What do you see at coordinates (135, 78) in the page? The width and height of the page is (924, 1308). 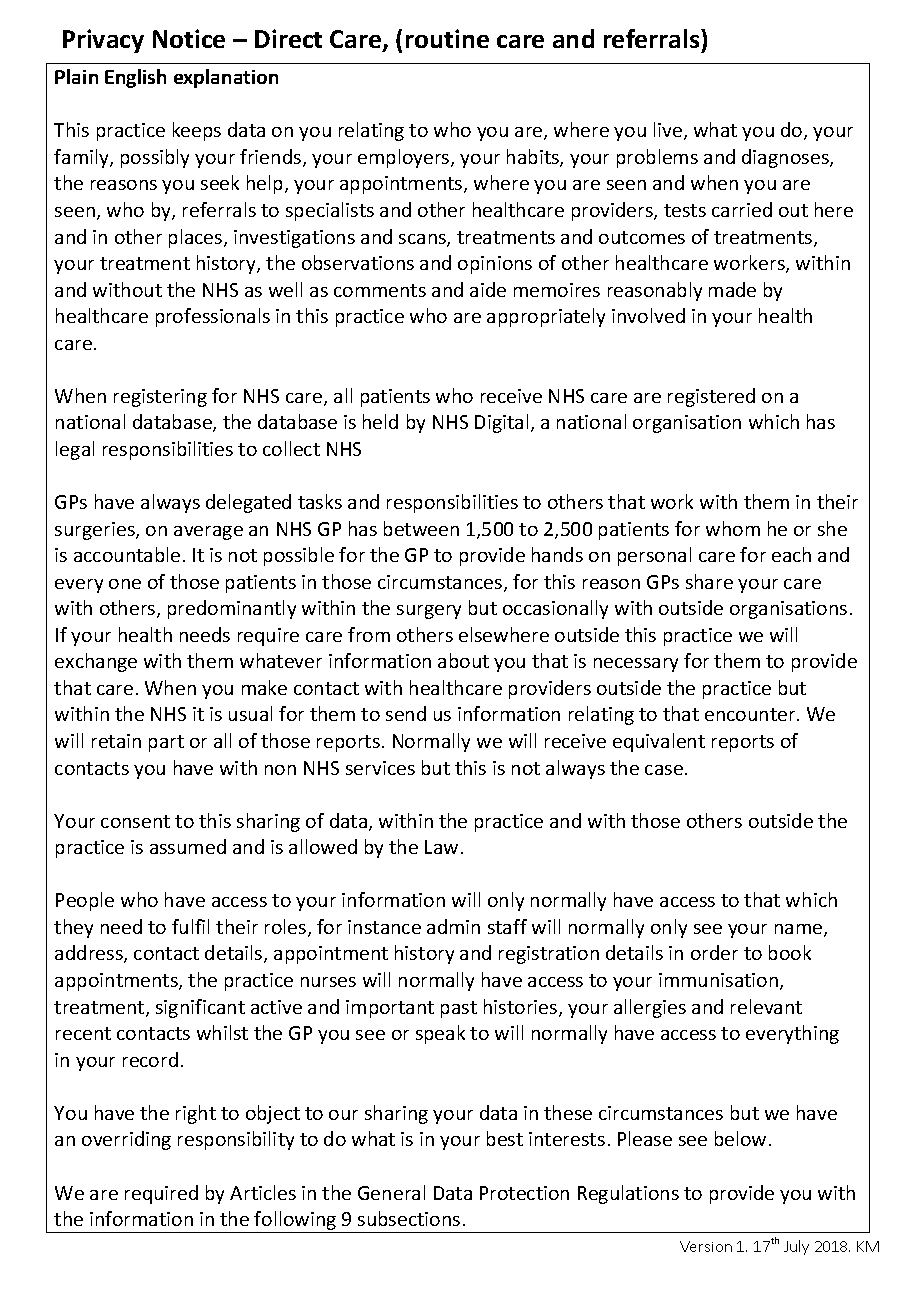 I see `English` at bounding box center [135, 78].
